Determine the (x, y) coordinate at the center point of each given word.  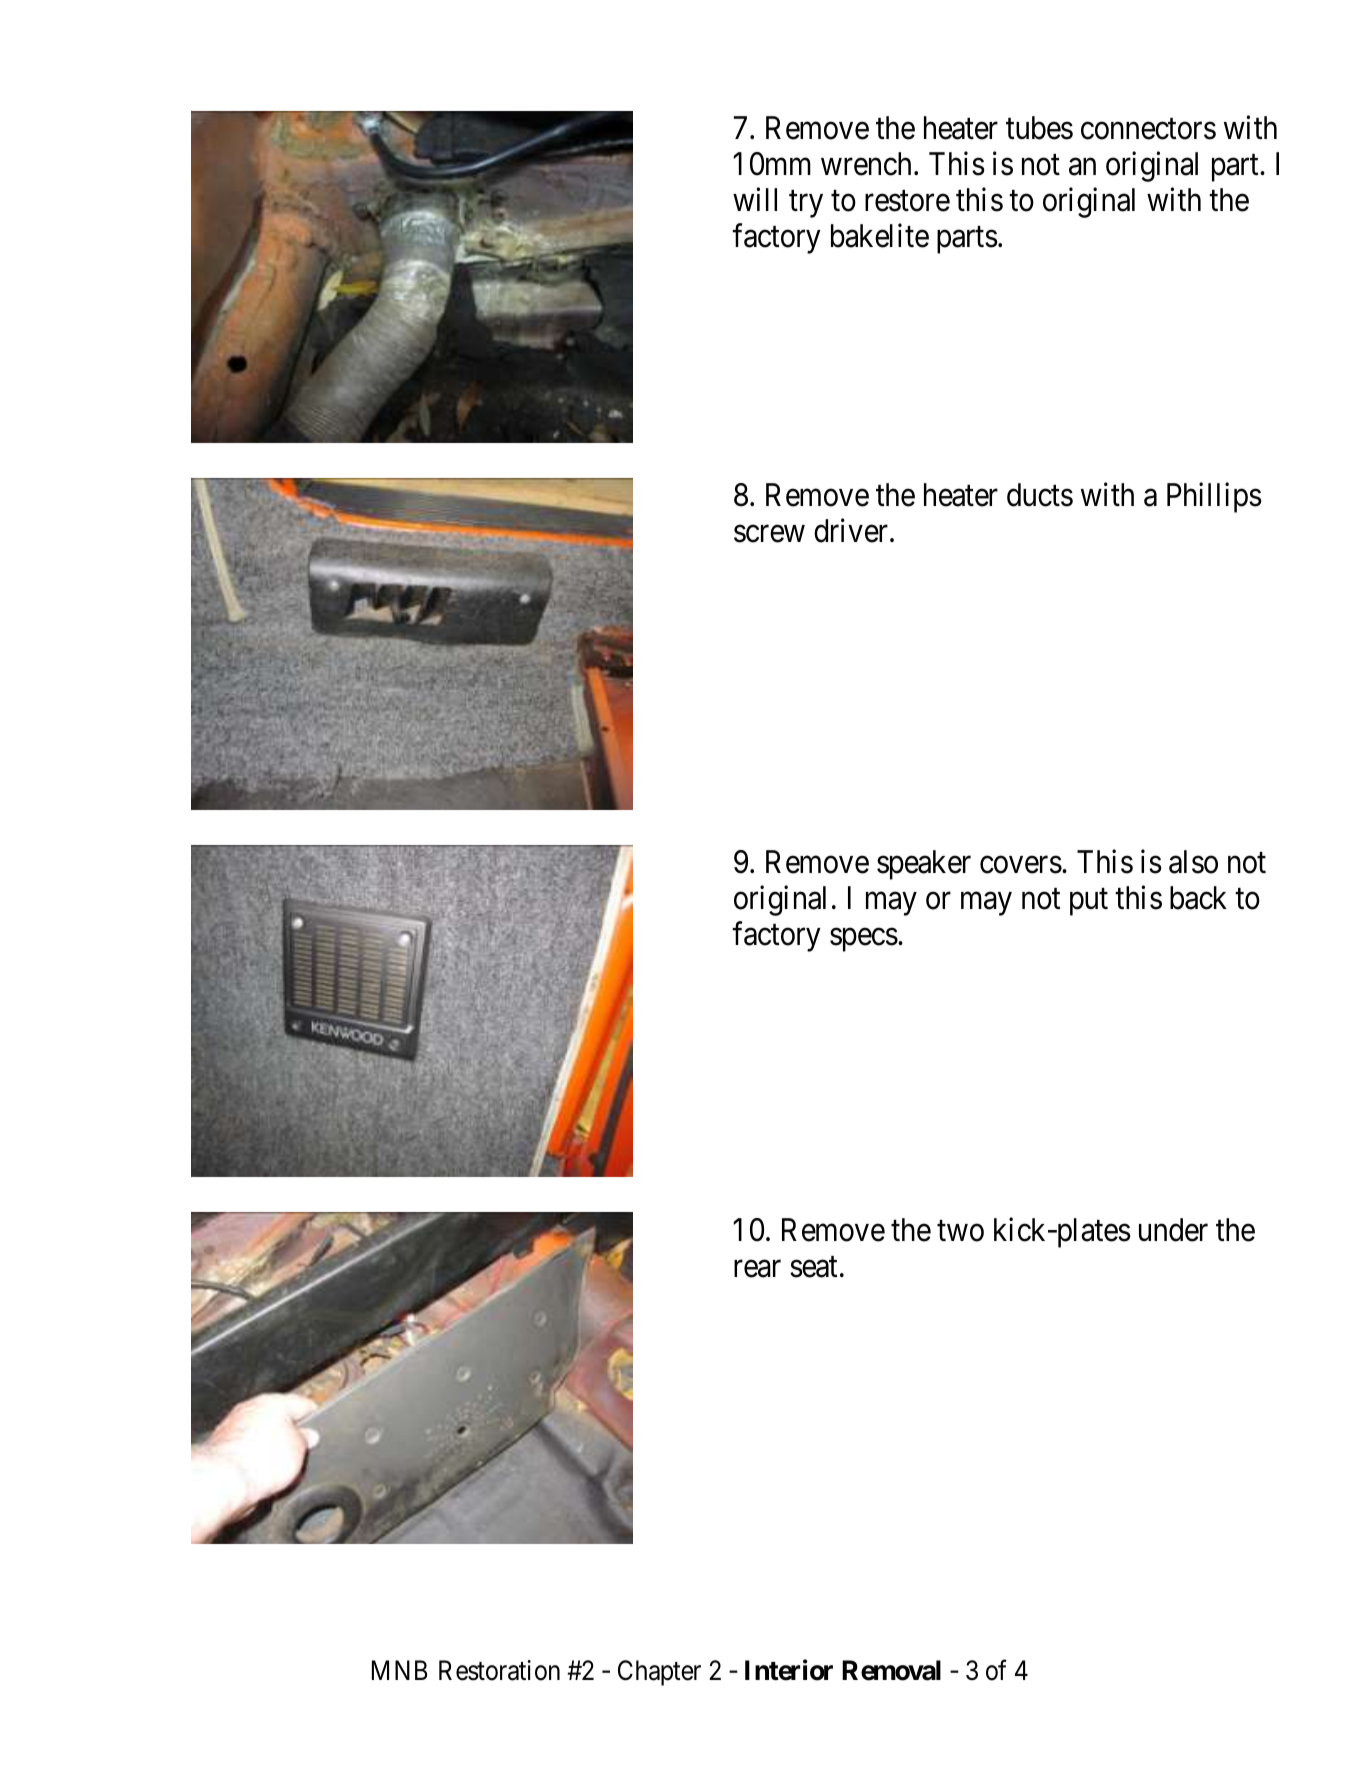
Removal (891, 1670)
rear (757, 1269)
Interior (789, 1670)
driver (852, 531)
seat (813, 1267)
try (806, 204)
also (1193, 862)
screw (769, 534)
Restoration (499, 1670)
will (755, 199)
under (1173, 1230)
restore (907, 201)
